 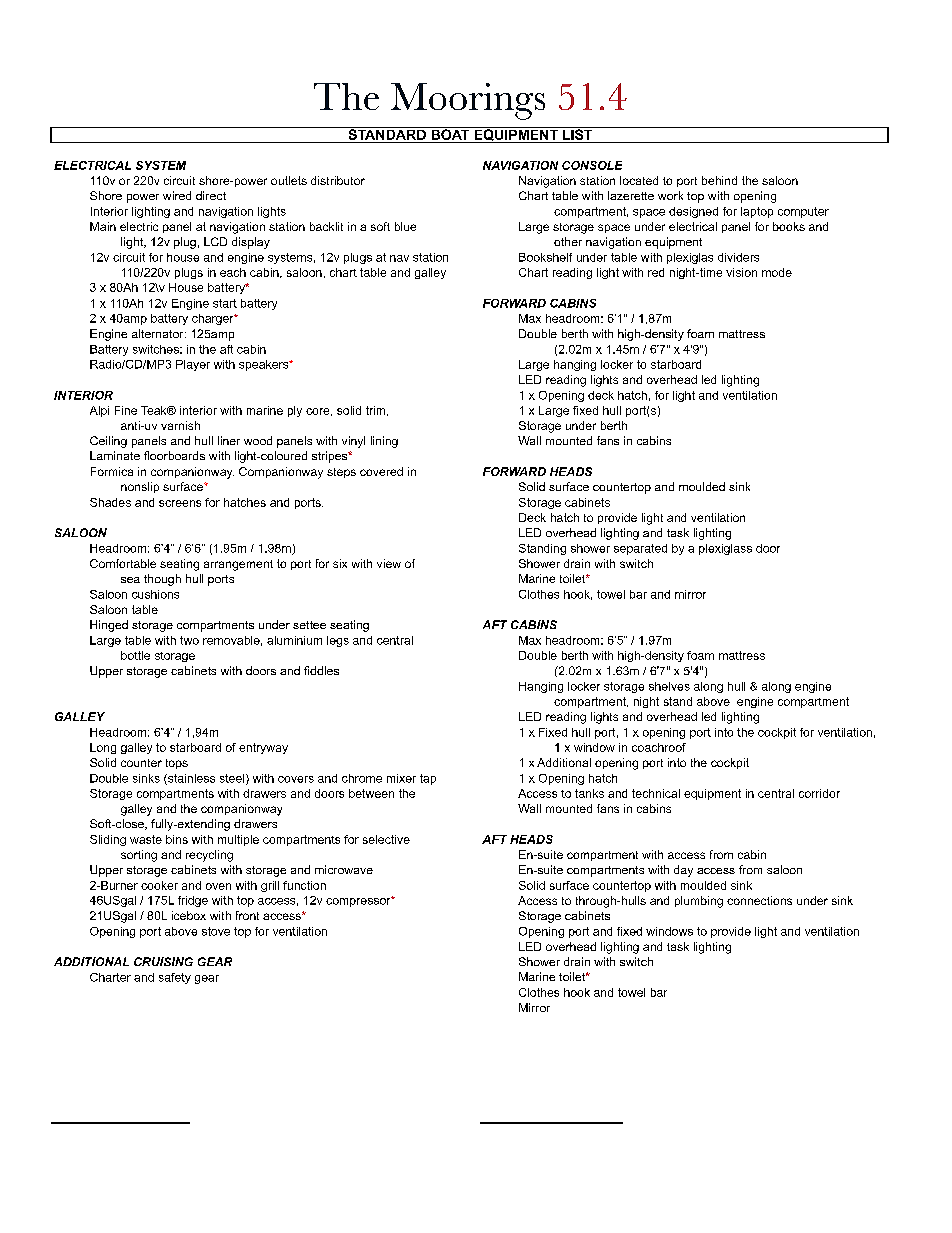 I want to click on view, so click(x=389, y=563).
